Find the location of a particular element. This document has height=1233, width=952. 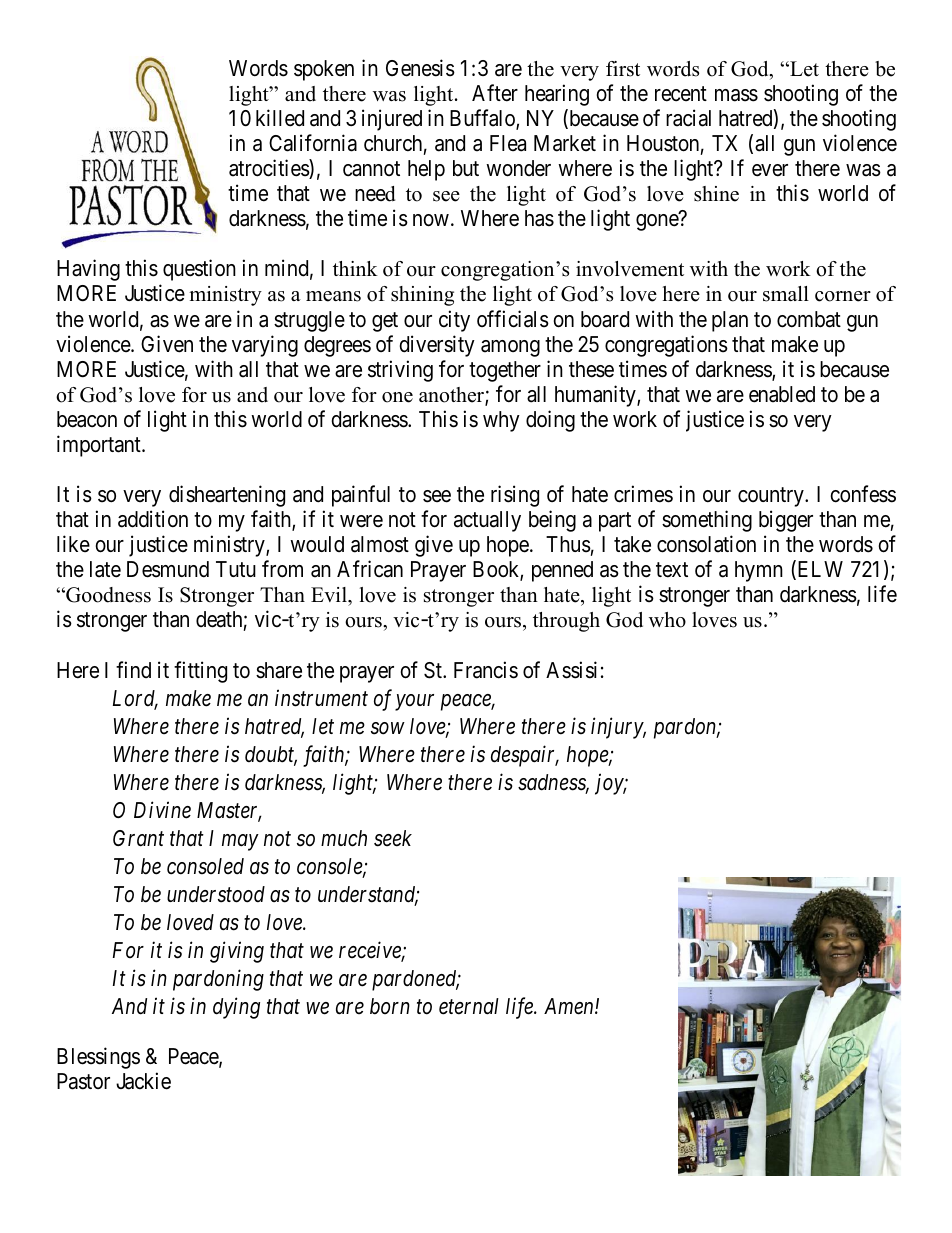

mass is located at coordinates (736, 95).
